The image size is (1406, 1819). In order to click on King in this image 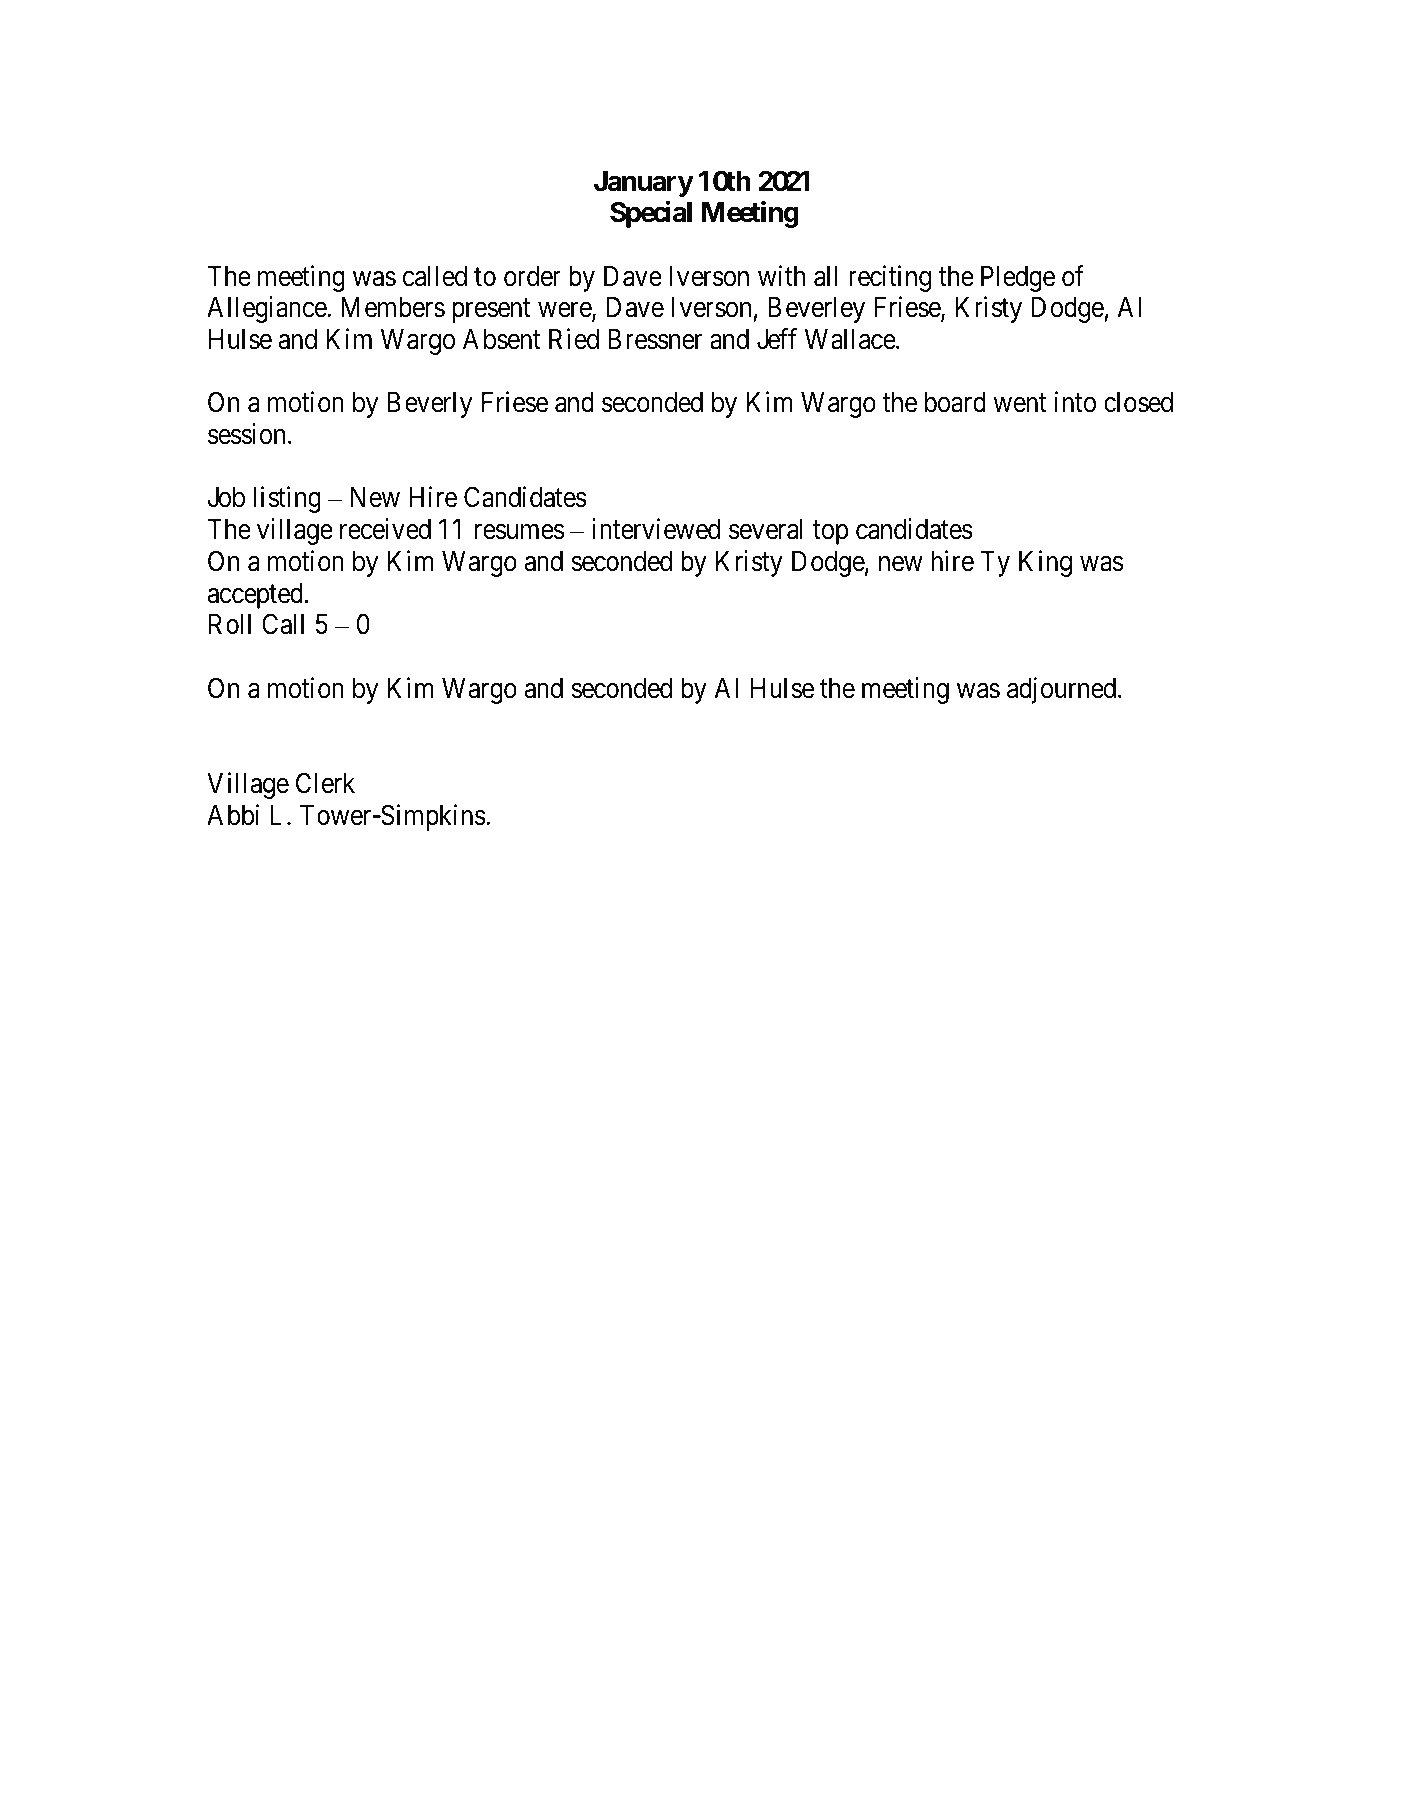, I will do `click(1045, 563)`.
